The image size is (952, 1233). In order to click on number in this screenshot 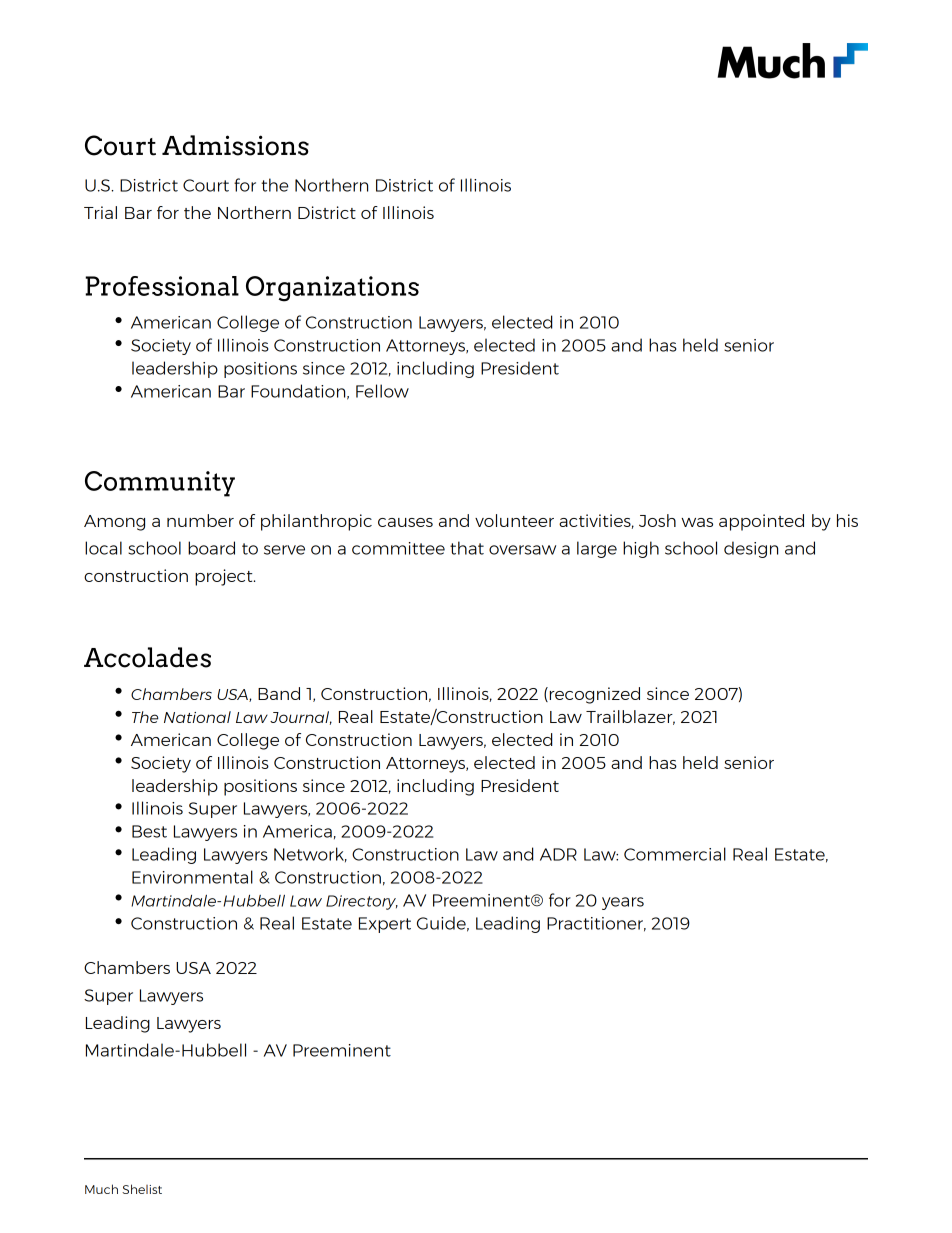, I will do `click(200, 520)`.
